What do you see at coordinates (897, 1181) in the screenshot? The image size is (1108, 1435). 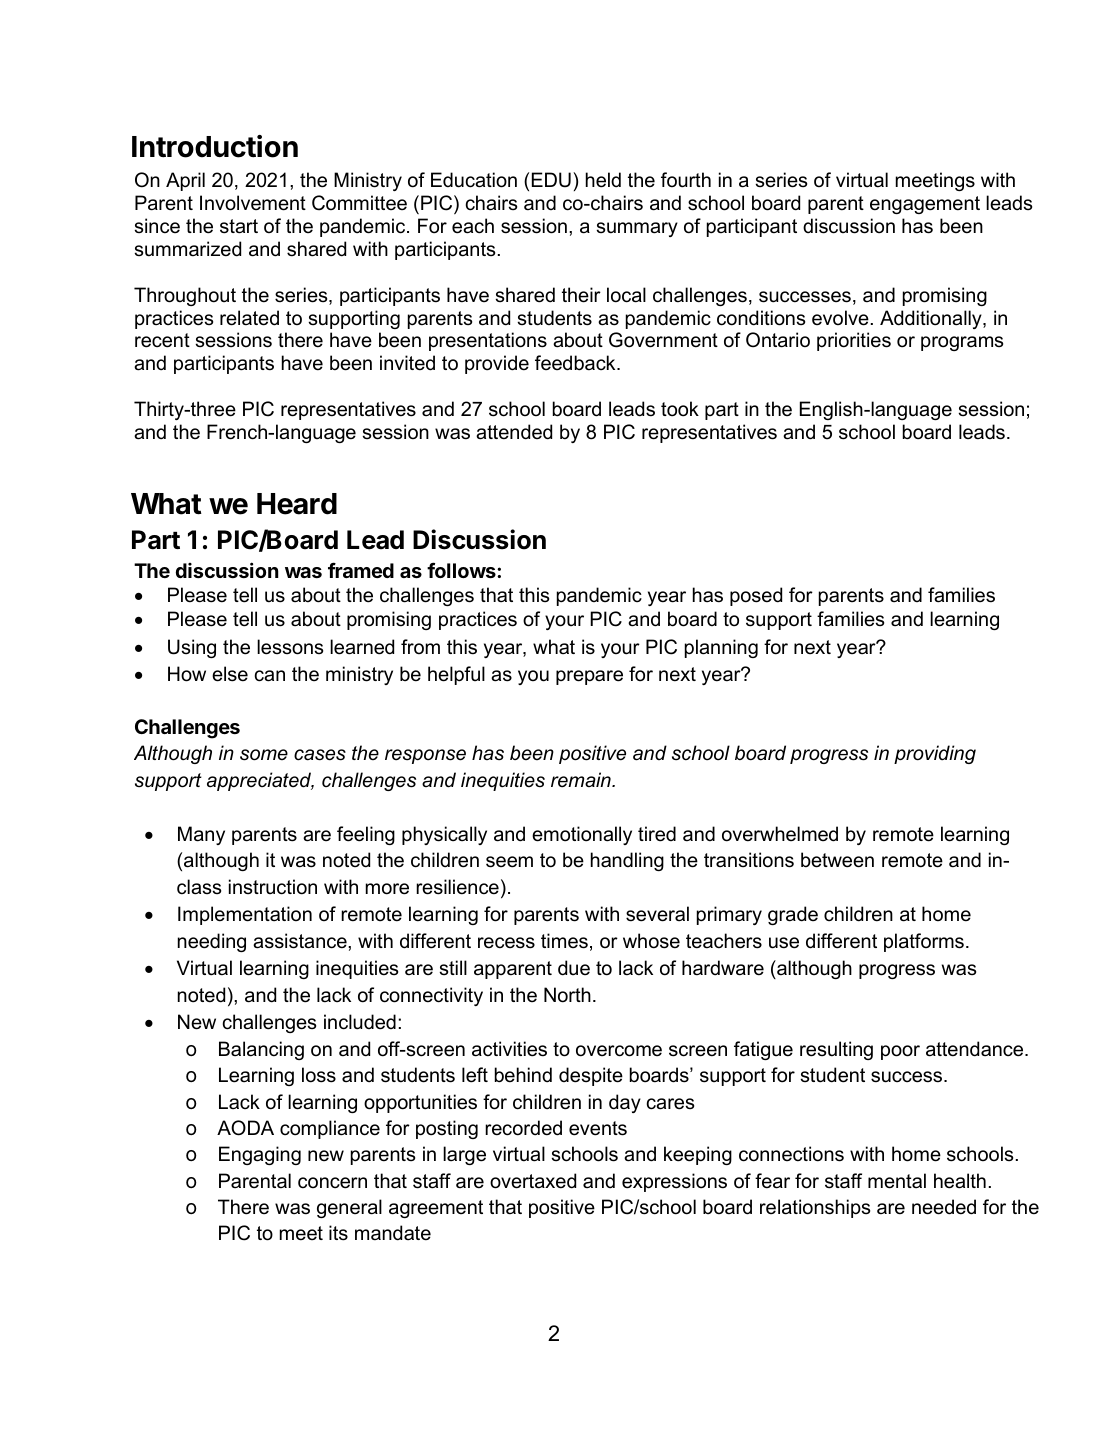 I see `mental` at bounding box center [897, 1181].
